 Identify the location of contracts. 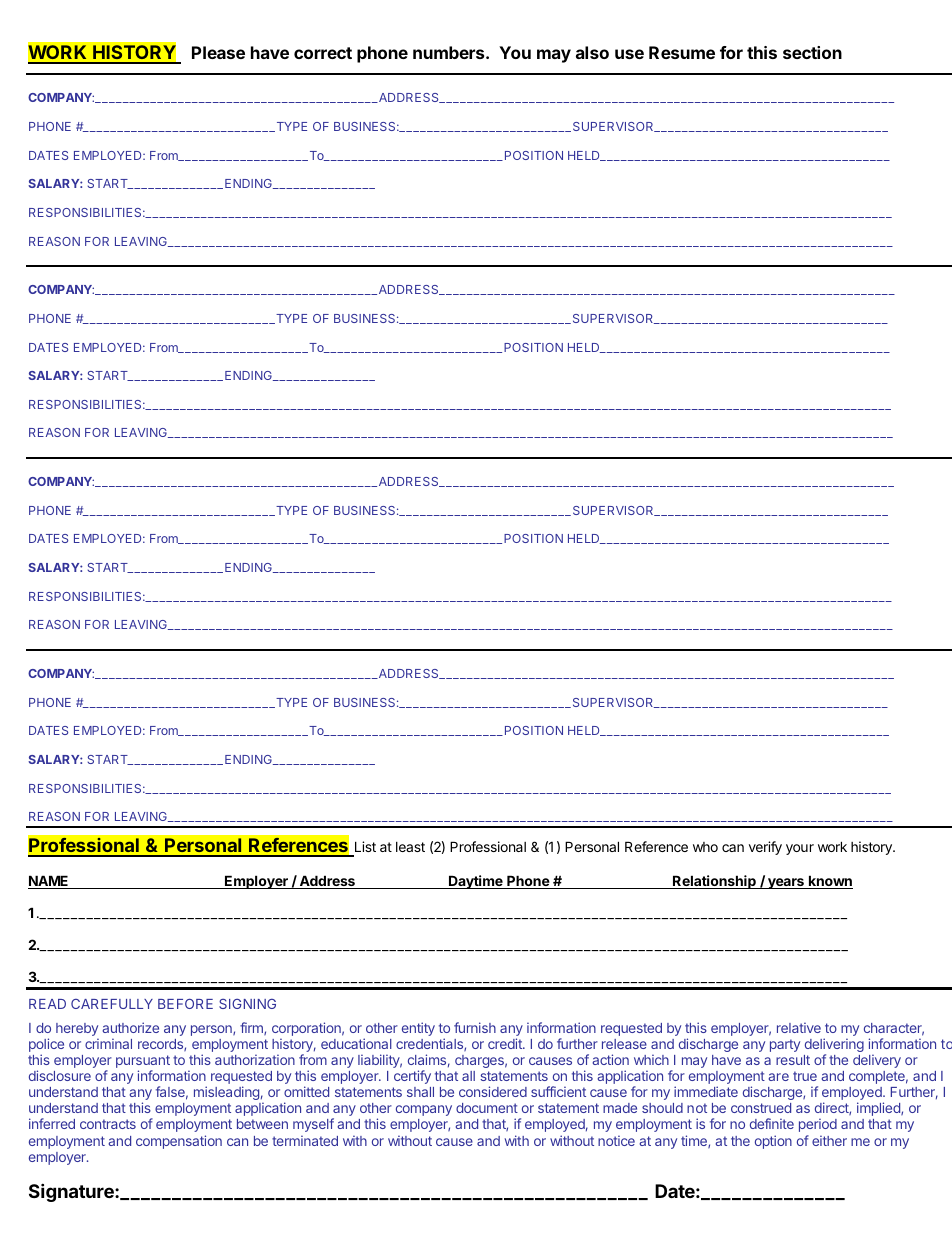
(108, 1124).
